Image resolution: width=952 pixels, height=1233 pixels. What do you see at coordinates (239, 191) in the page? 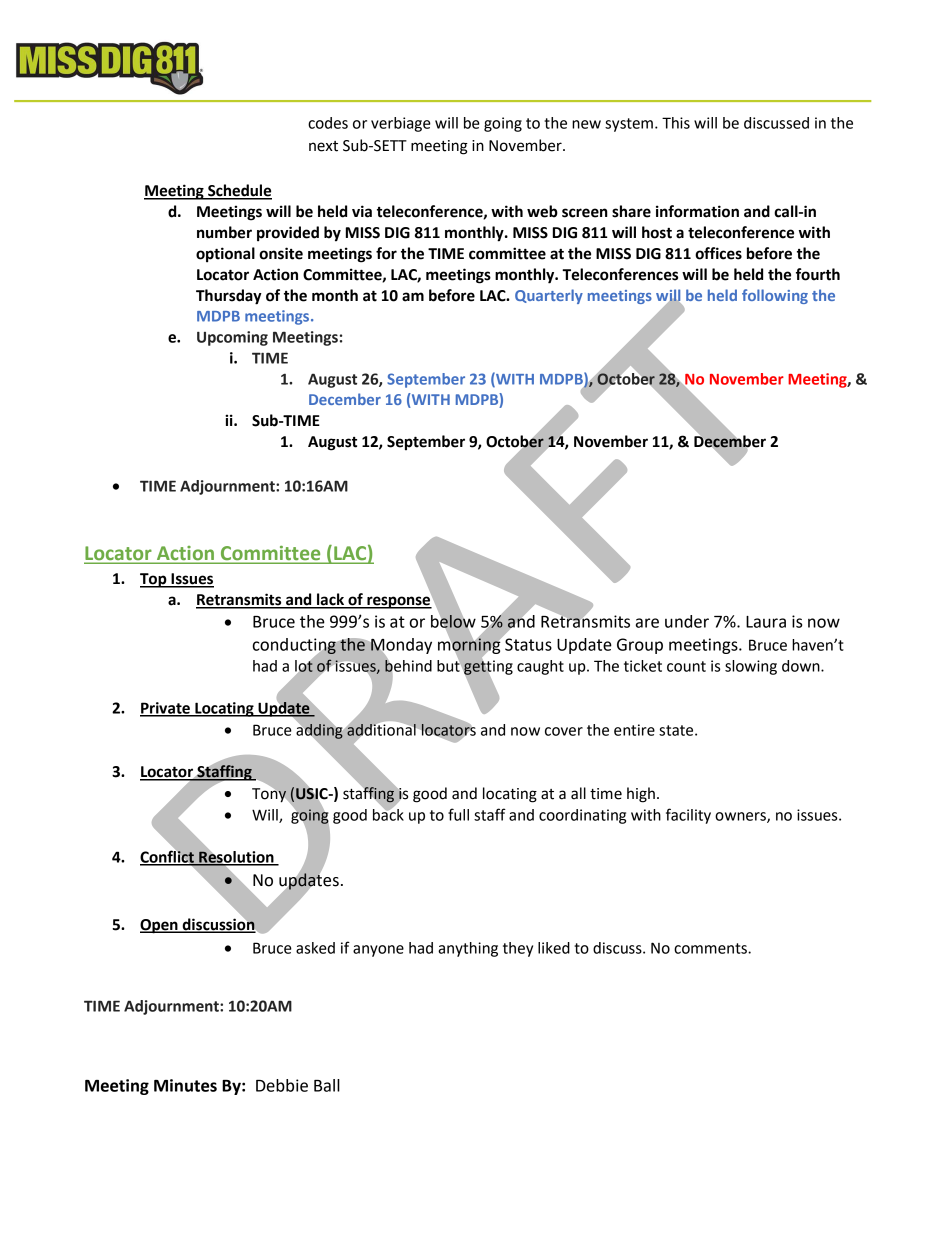
I see `Schedule` at bounding box center [239, 191].
